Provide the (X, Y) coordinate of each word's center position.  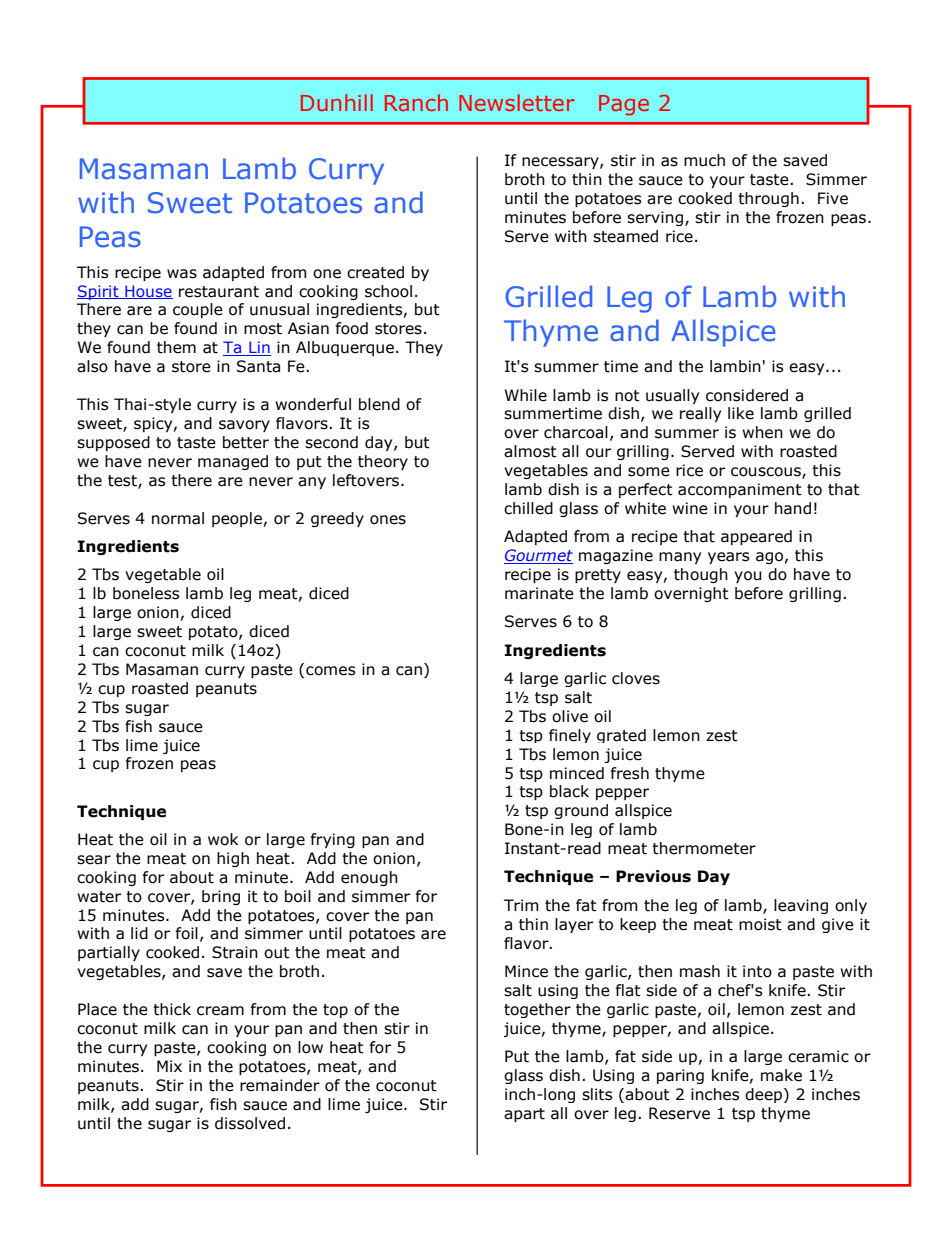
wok (223, 839)
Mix (169, 1066)
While (525, 395)
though (701, 575)
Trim (521, 905)
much (704, 160)
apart (524, 1115)
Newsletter (517, 102)
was (182, 274)
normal (178, 518)
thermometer (704, 848)
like (741, 413)
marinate (539, 593)
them (176, 347)
